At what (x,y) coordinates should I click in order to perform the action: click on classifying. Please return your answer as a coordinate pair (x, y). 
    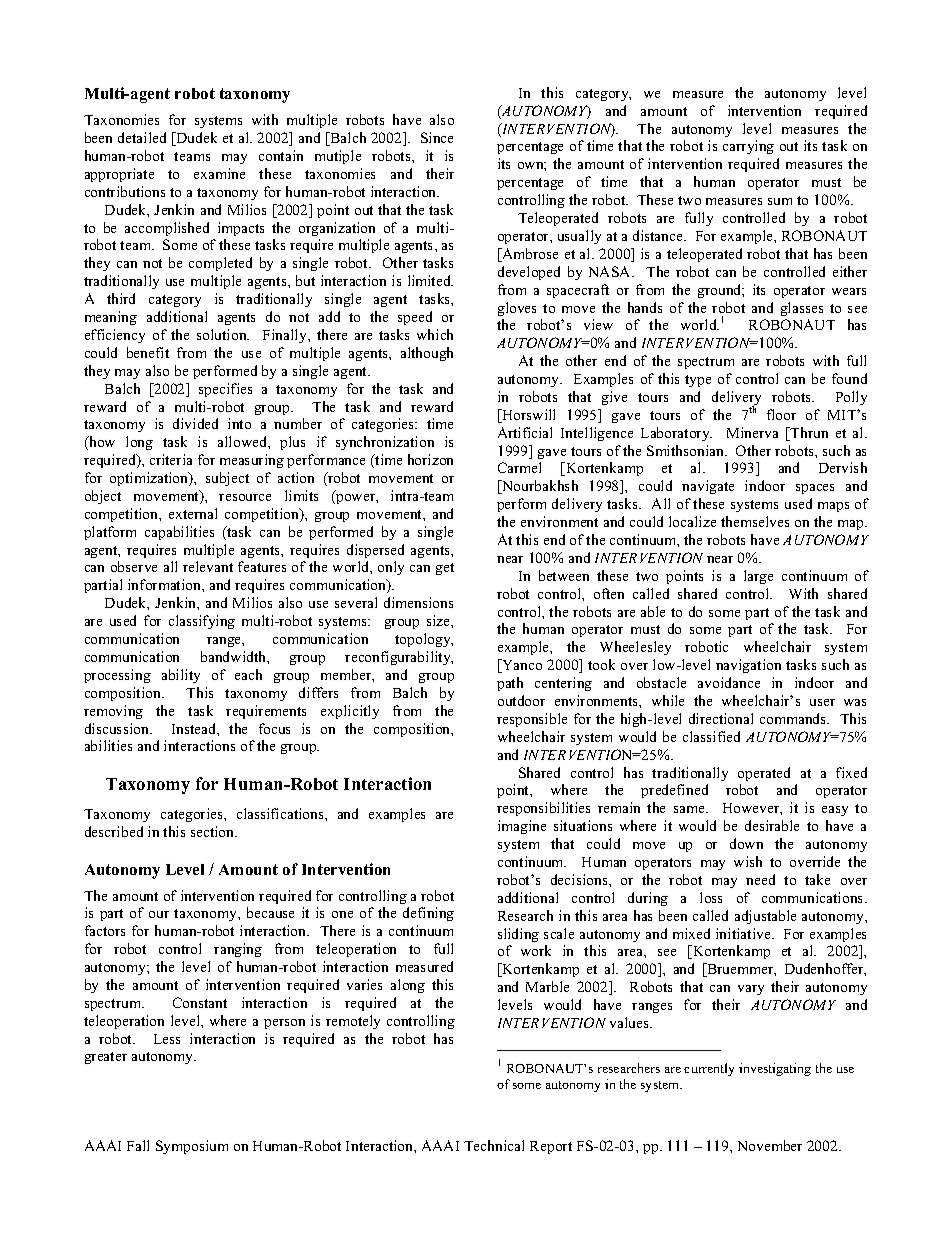
    Looking at the image, I should click on (202, 622).
